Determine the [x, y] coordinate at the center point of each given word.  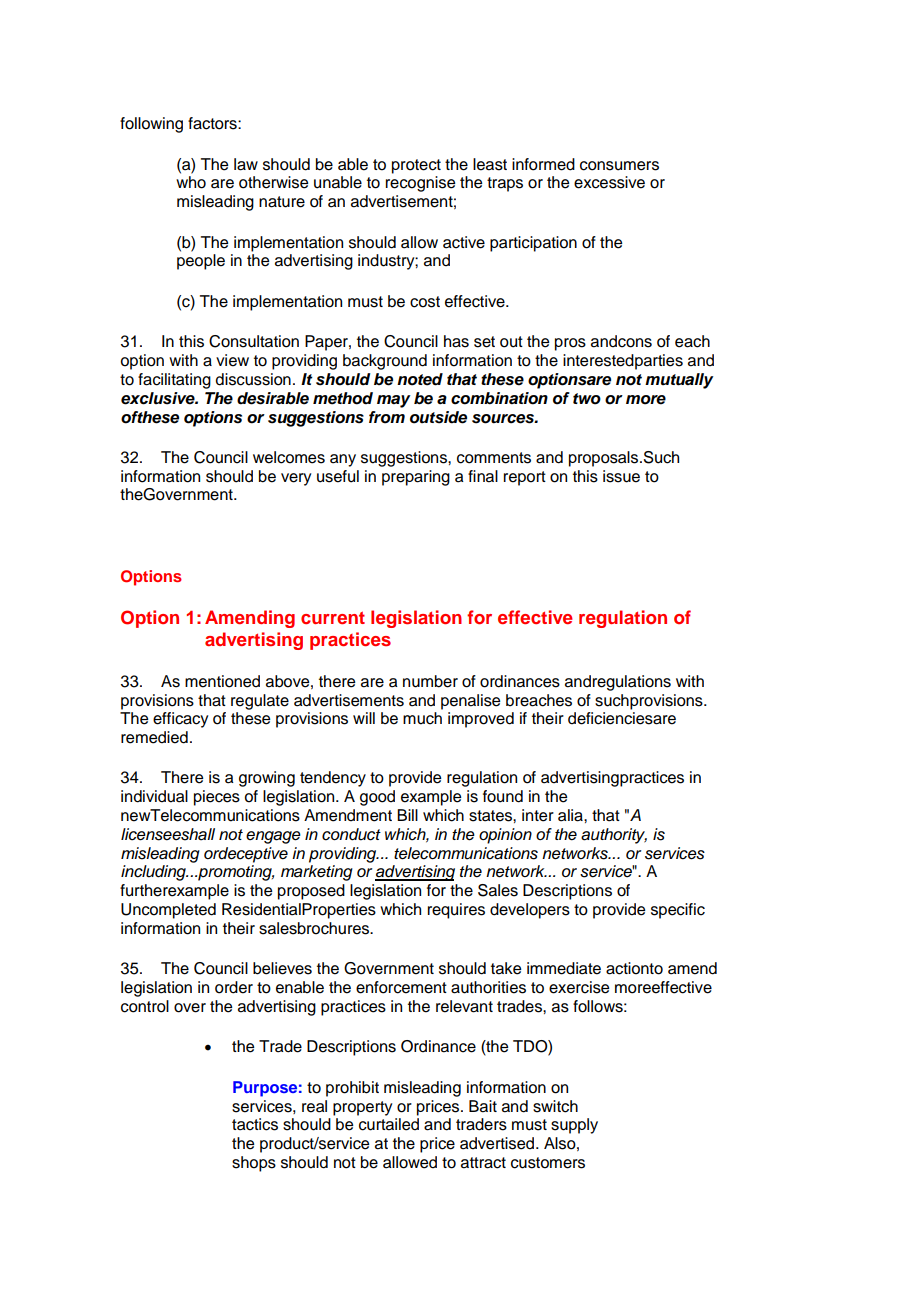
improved [481, 720]
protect [416, 166]
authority [614, 836]
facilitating [174, 381]
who [191, 182]
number [430, 681]
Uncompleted [168, 911]
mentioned [222, 681]
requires [456, 911]
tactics [255, 1124]
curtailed [389, 1124]
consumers [619, 166]
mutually [679, 381]
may [393, 401]
